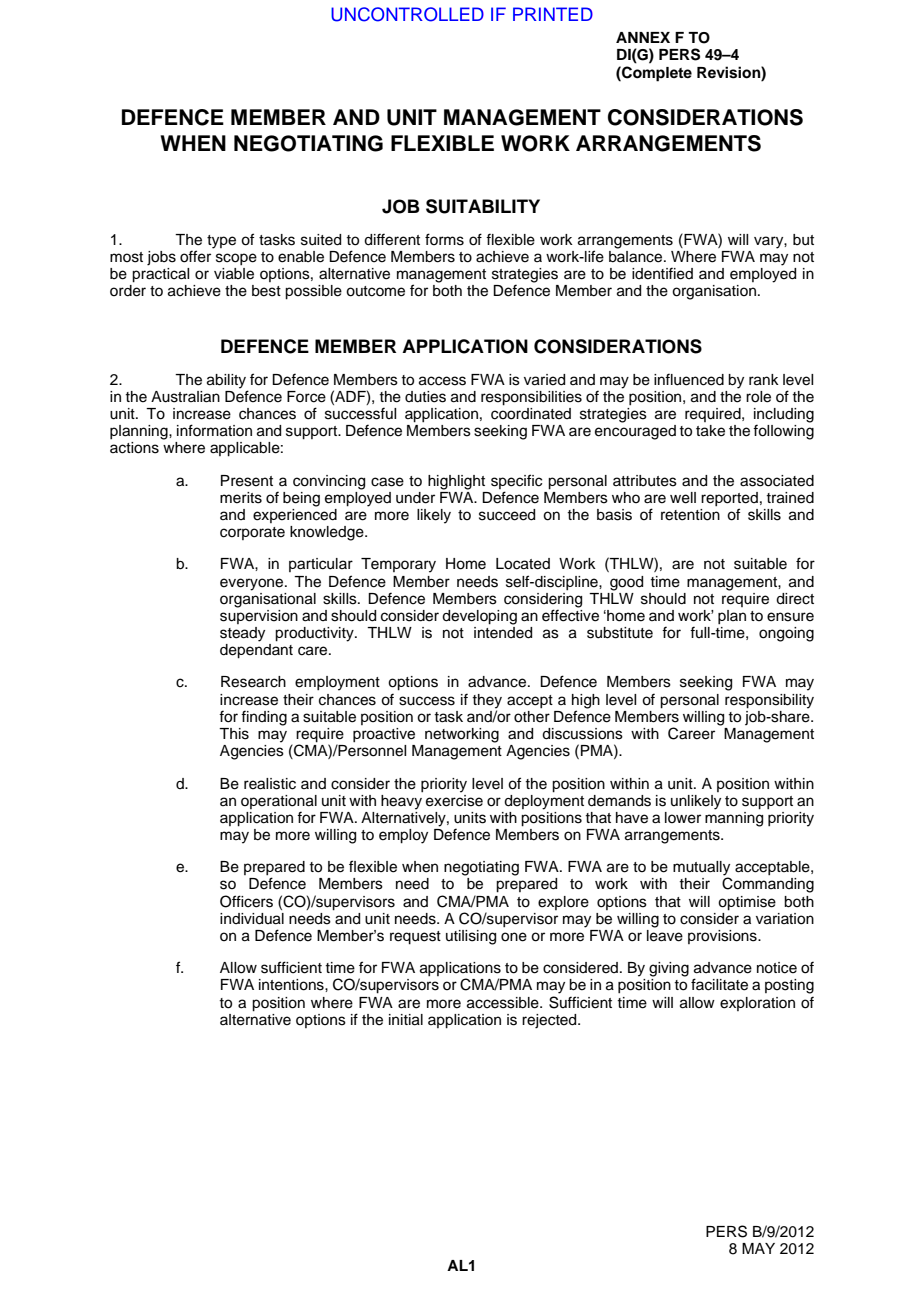  Describe the element at coordinates (719, 984) in the image. I see `facilitate` at that location.
